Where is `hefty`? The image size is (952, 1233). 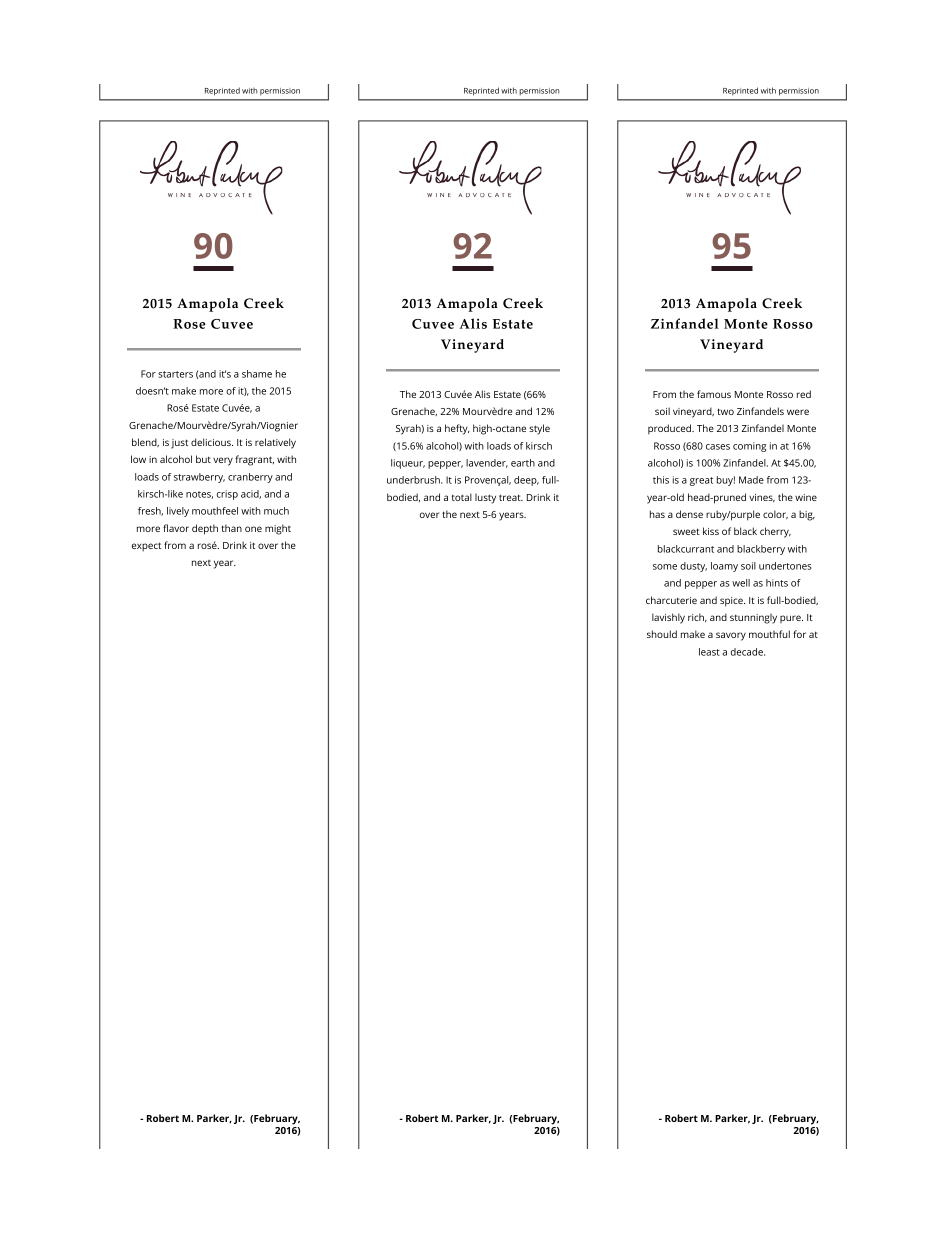 hefty is located at coordinates (457, 429).
